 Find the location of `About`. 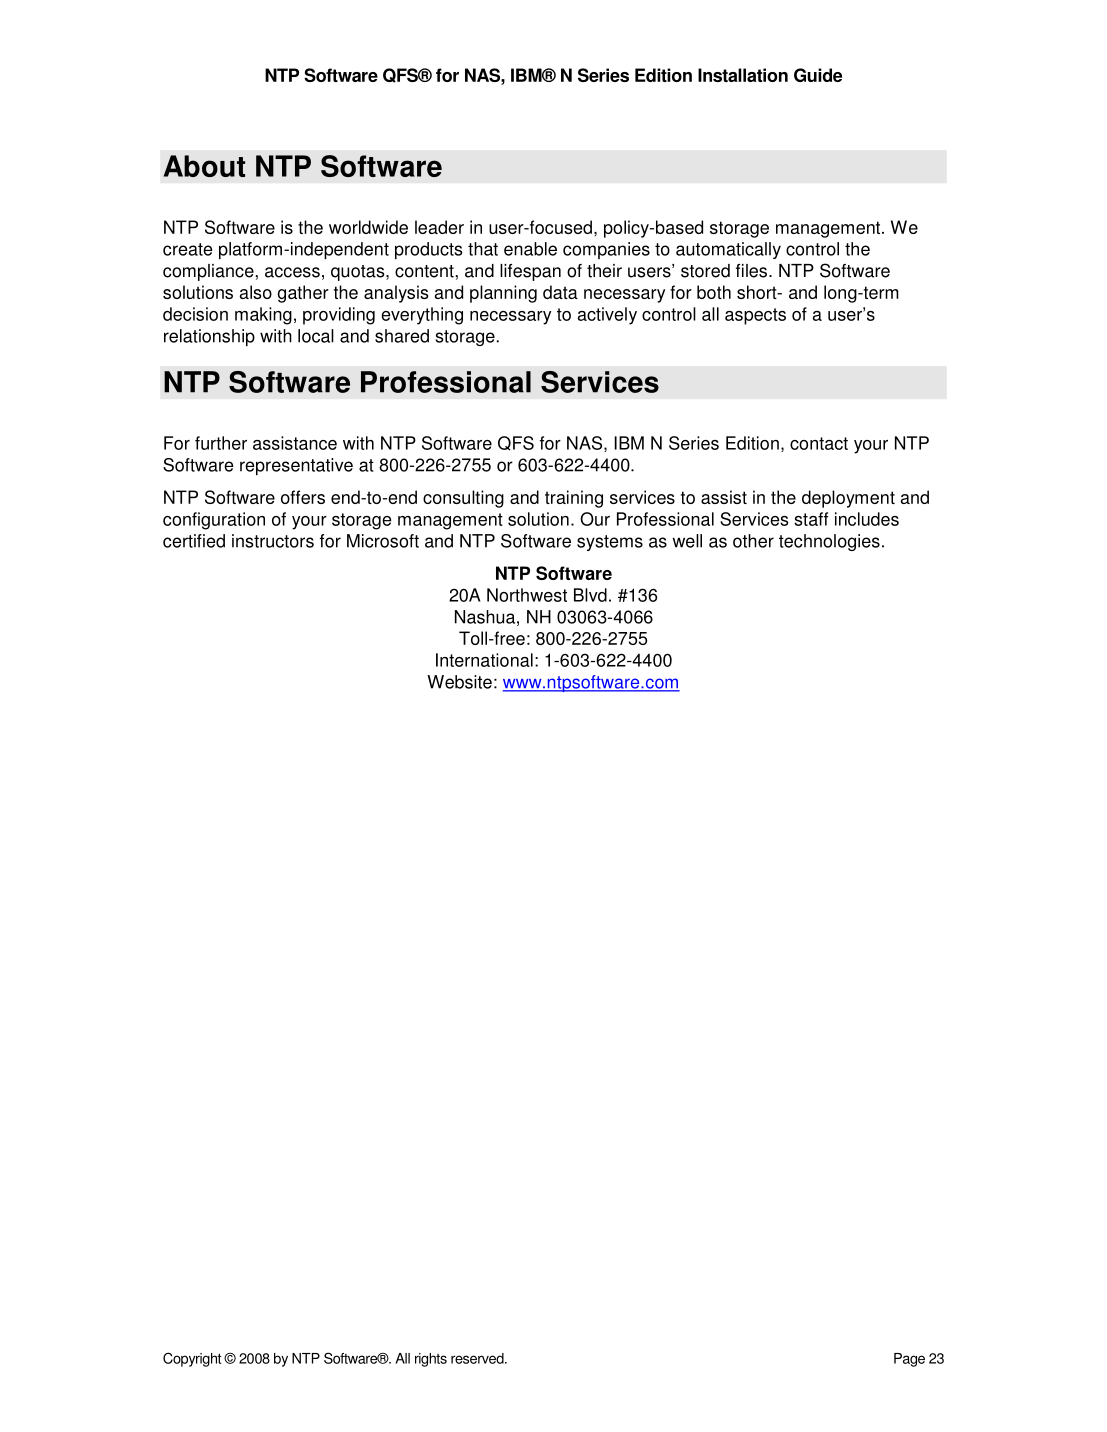

About is located at coordinates (204, 166).
